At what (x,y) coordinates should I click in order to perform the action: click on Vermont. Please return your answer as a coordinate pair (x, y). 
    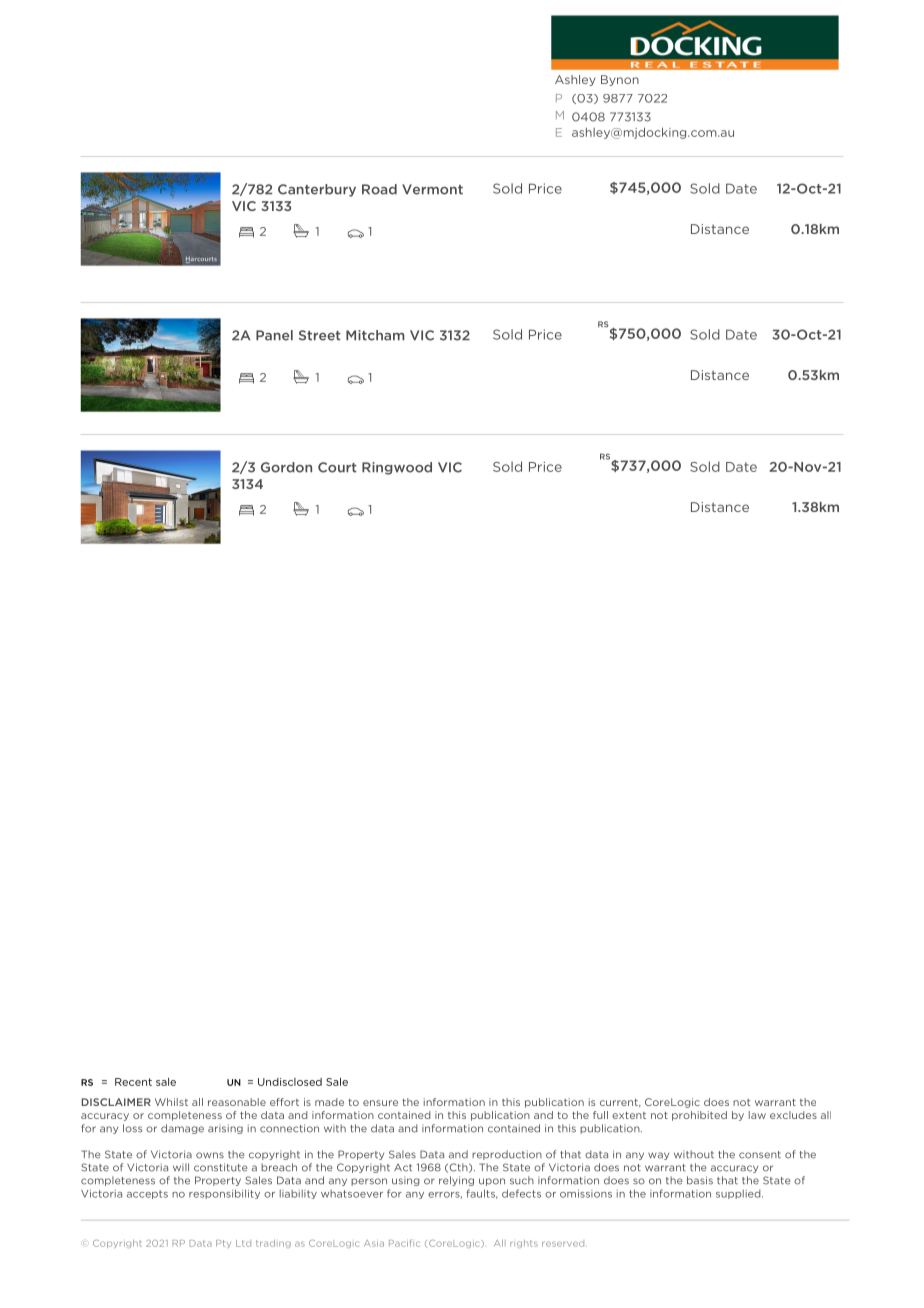
    Looking at the image, I should click on (432, 189).
